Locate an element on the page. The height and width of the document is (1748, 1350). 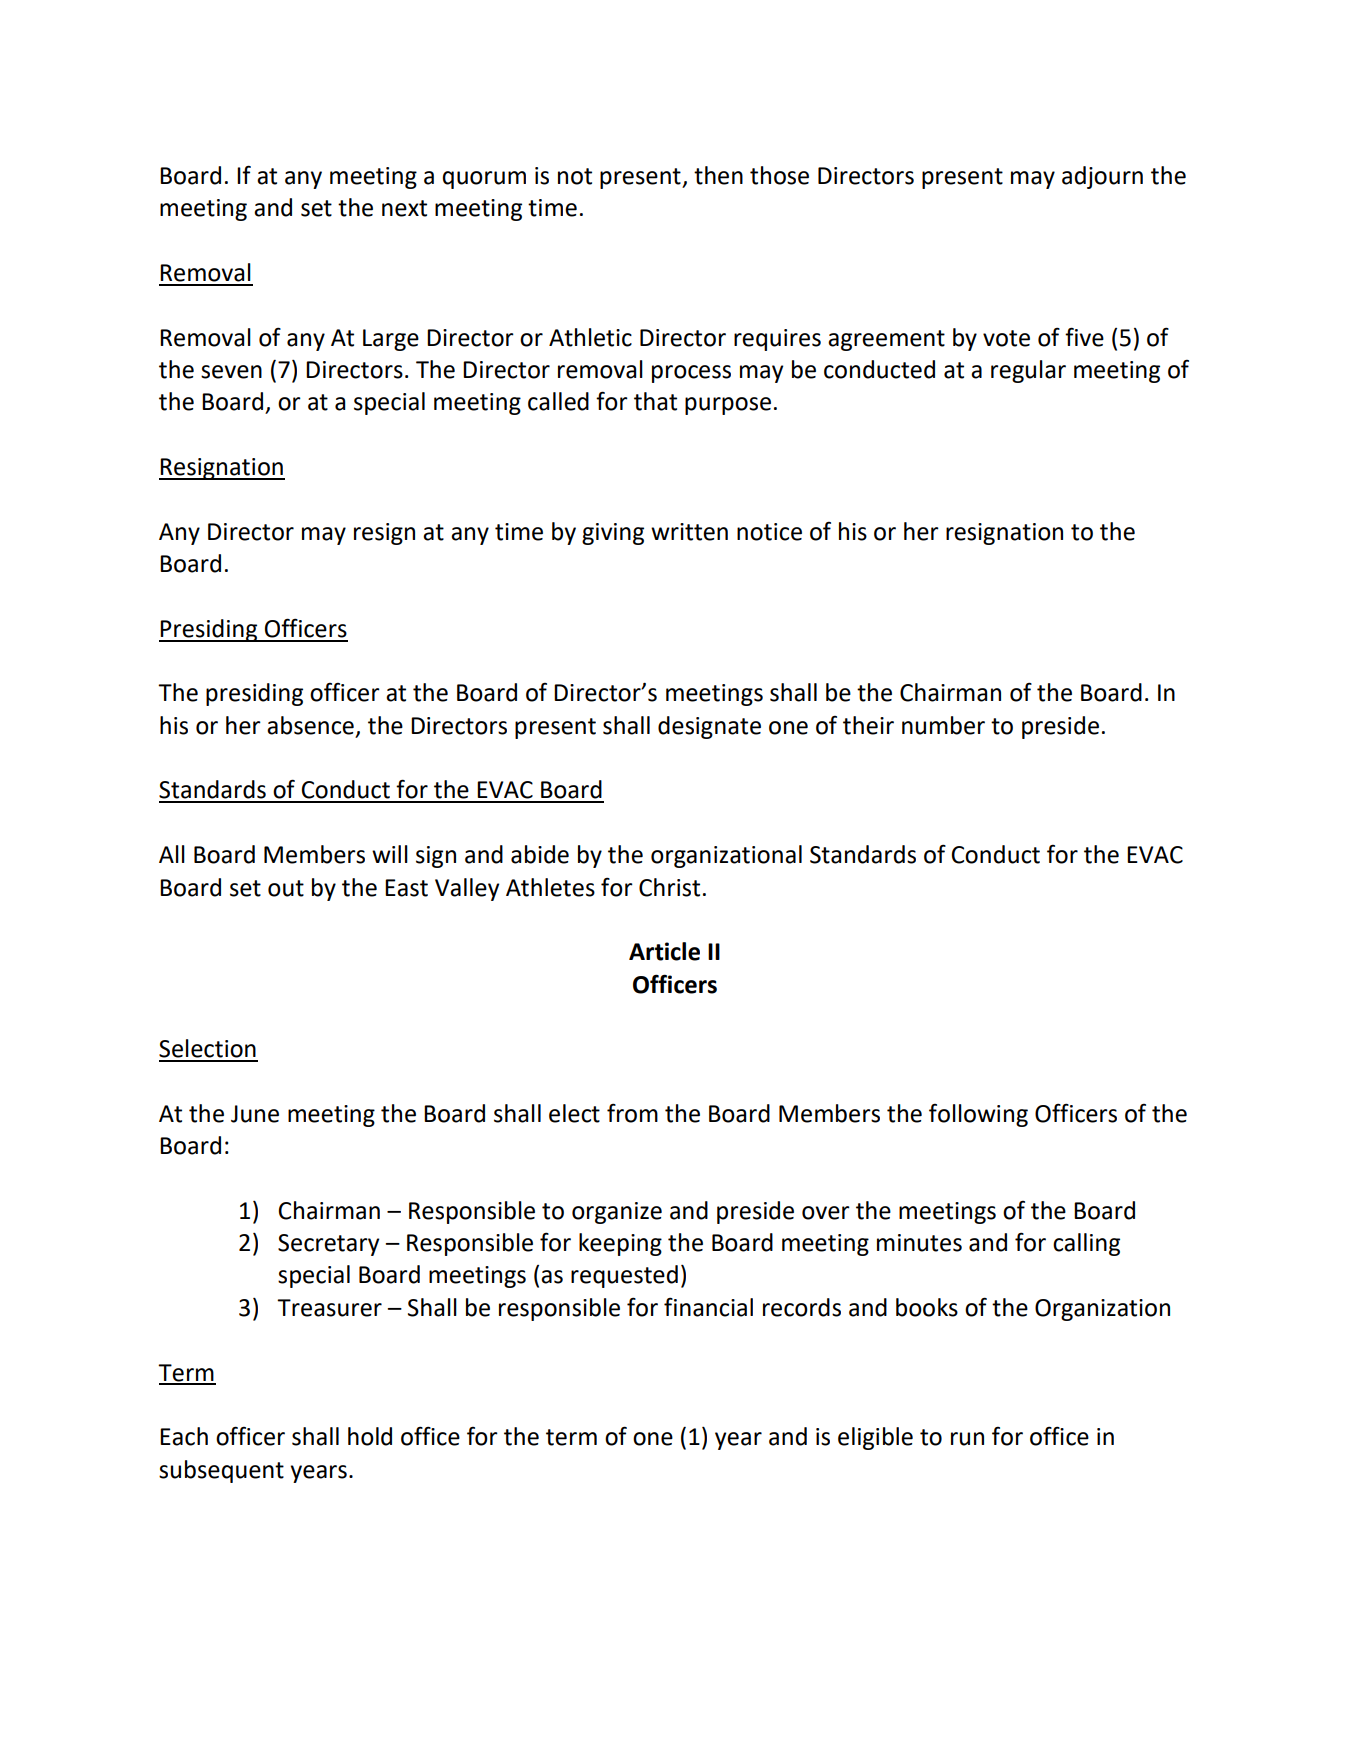
vote is located at coordinates (1006, 338).
